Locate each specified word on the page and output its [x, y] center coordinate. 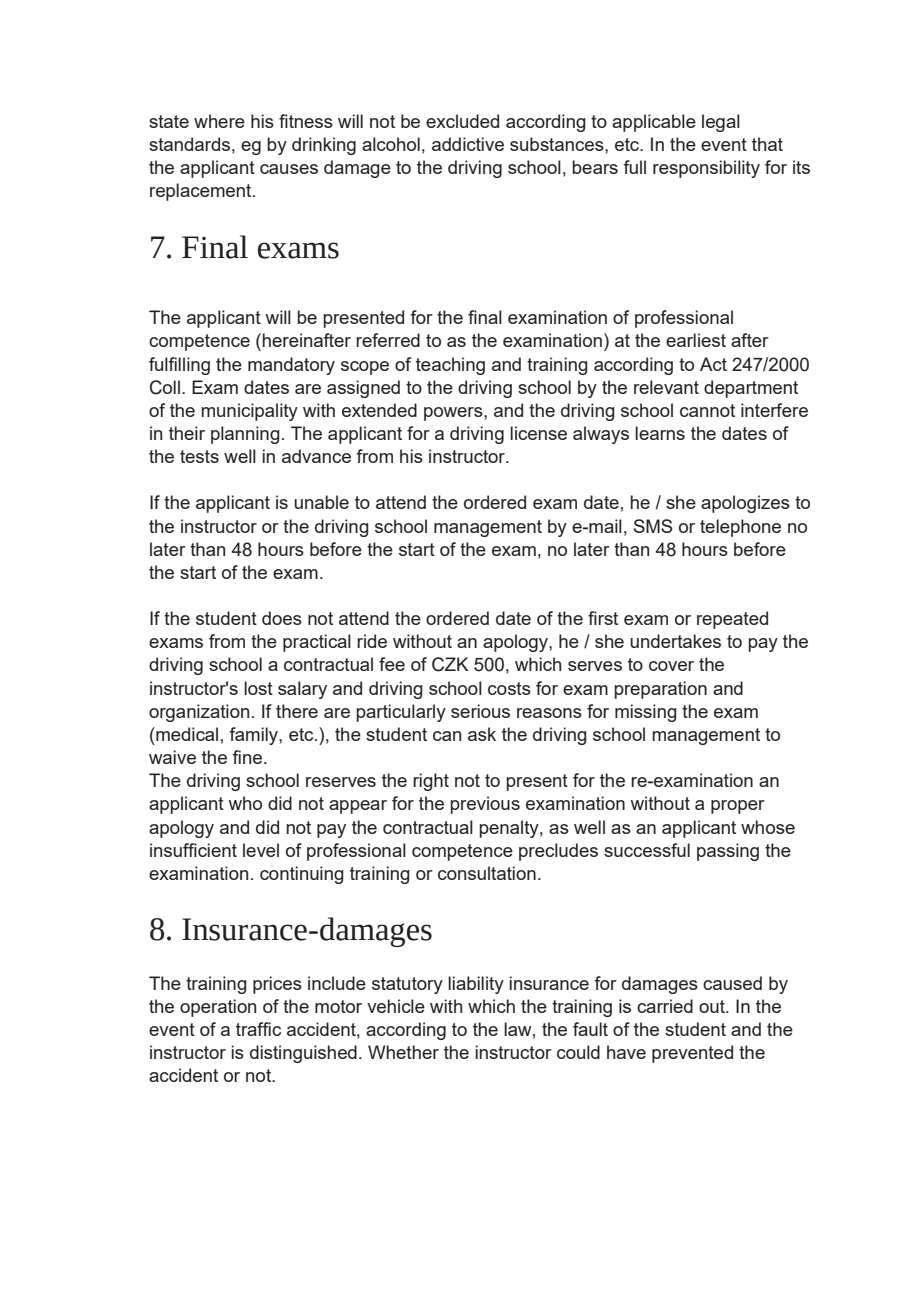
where [219, 121]
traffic [258, 1029]
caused [732, 983]
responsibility [706, 169]
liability [476, 985]
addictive [468, 144]
